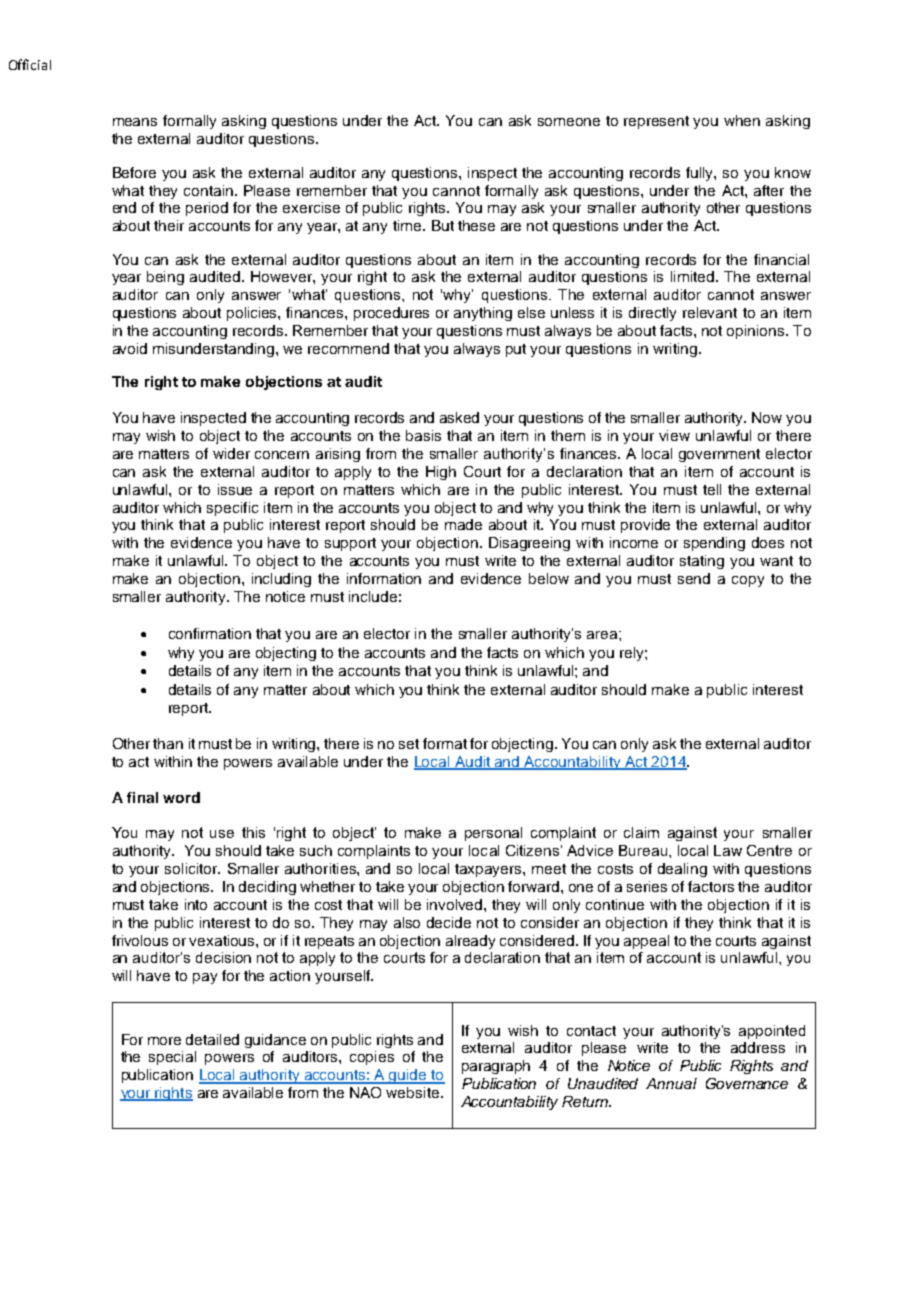 Image resolution: width=924 pixels, height=1308 pixels. I want to click on send, so click(694, 578).
